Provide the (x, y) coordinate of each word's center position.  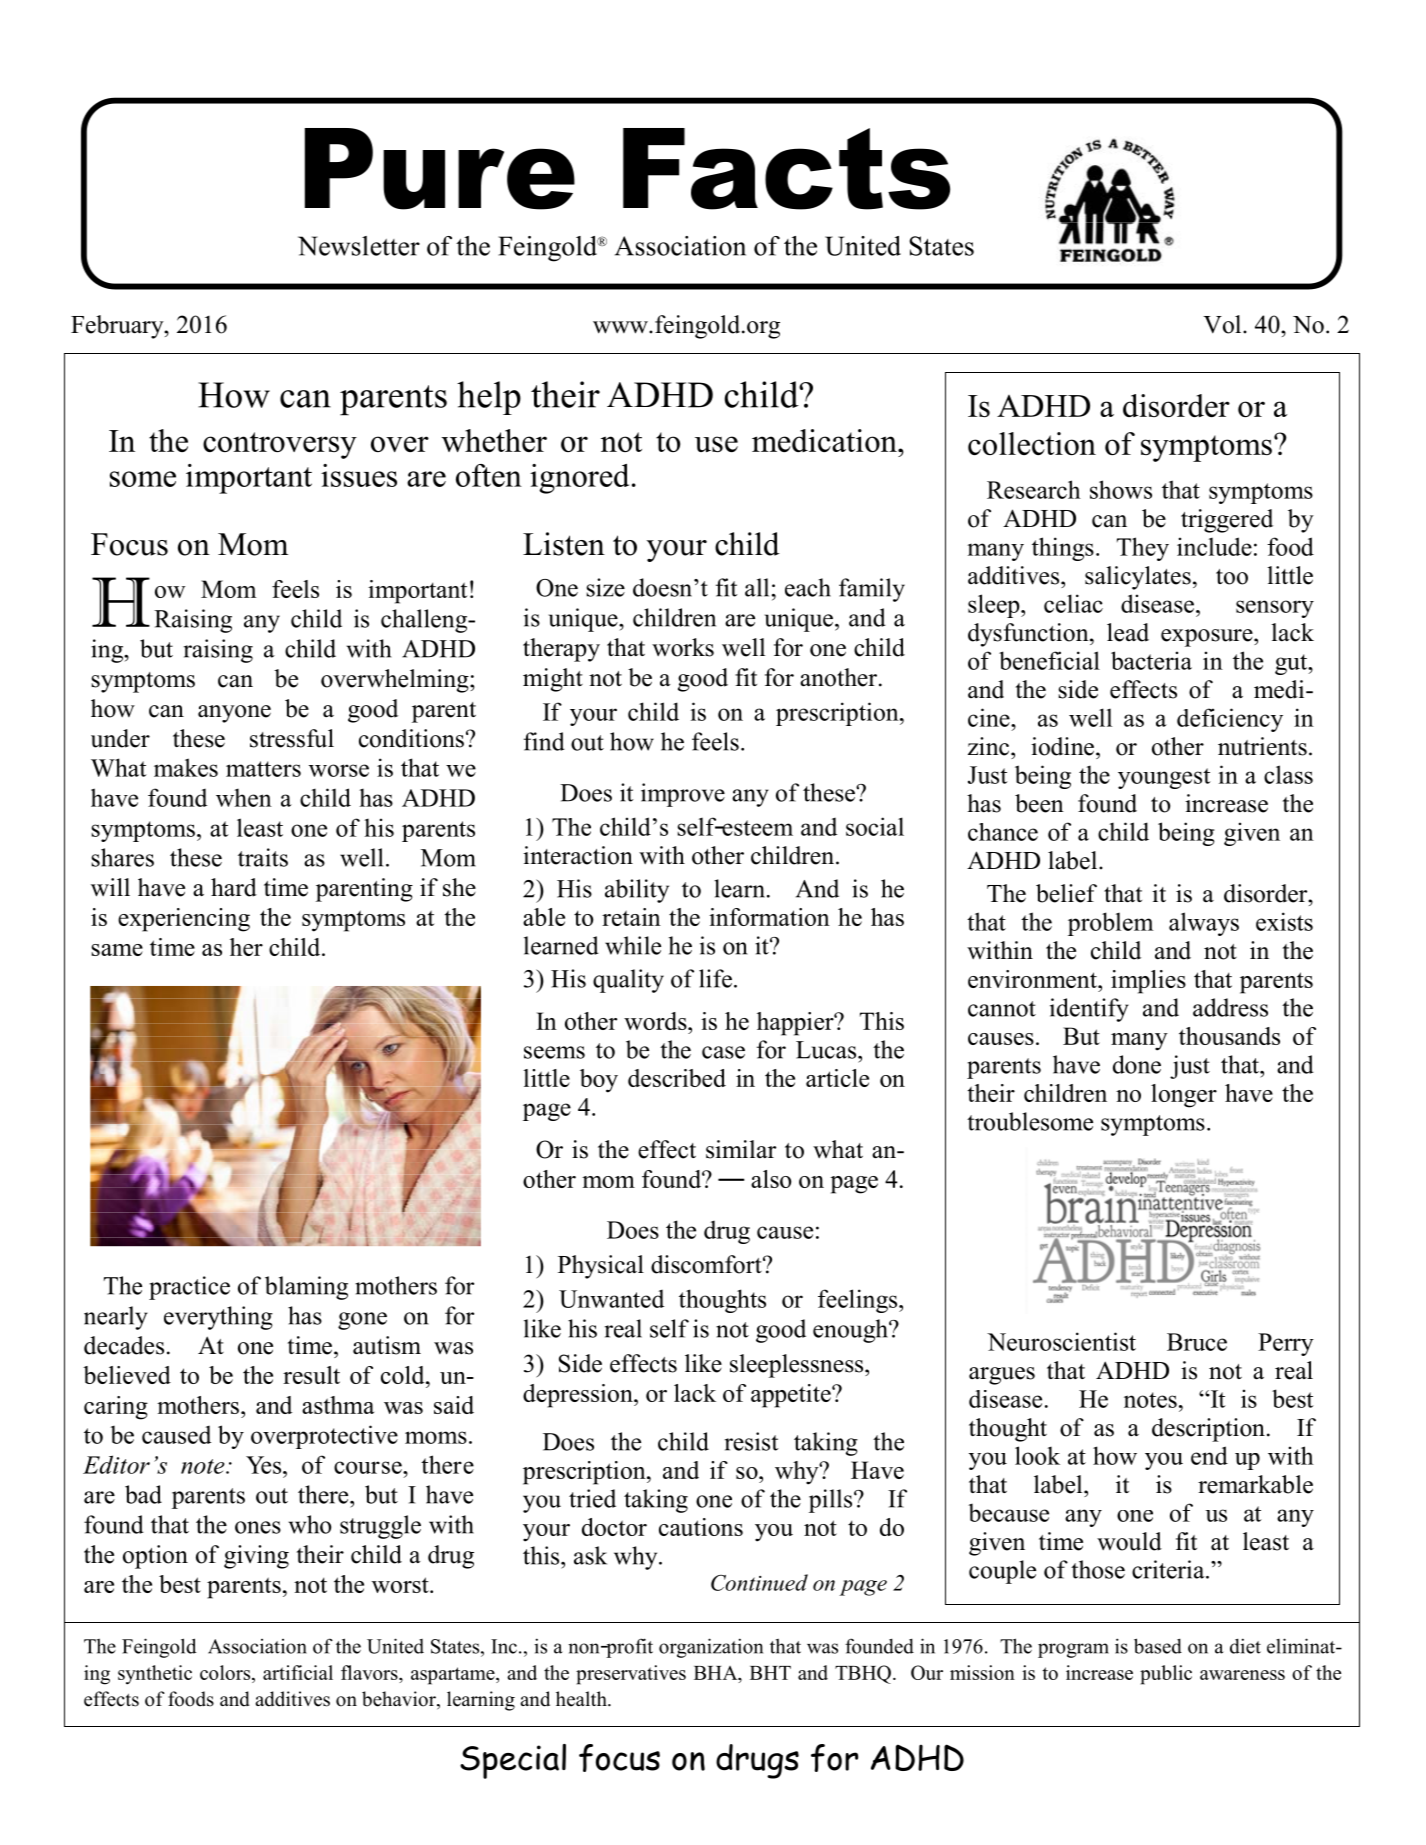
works (683, 647)
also (771, 1179)
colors (226, 1674)
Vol (1223, 324)
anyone (234, 714)
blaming (306, 1288)
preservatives (631, 1675)
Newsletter (359, 246)
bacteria (1151, 660)
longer (1184, 1096)
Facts (786, 169)
